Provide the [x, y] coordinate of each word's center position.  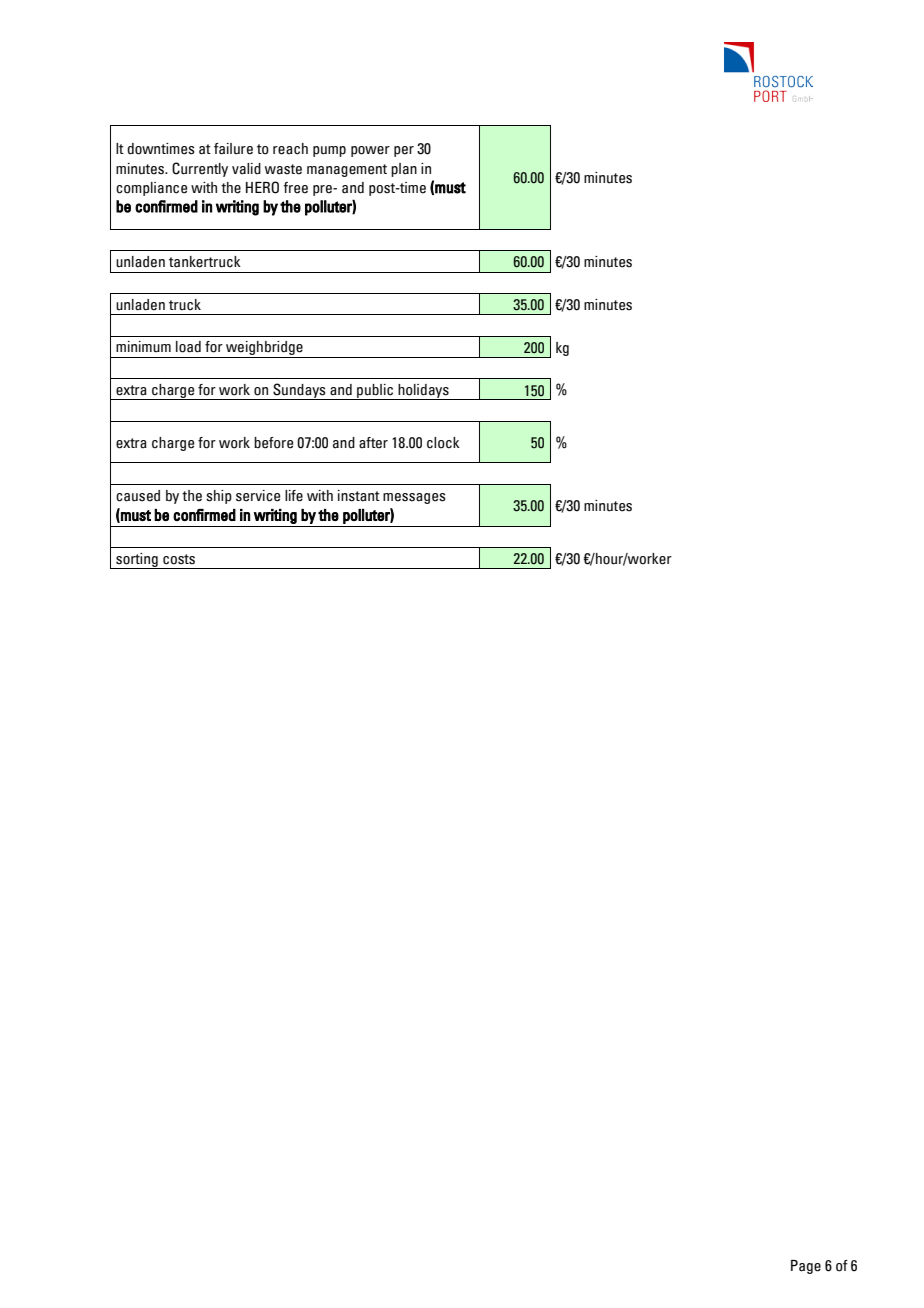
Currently [200, 169]
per [404, 151]
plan [404, 170]
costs [179, 559]
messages [414, 498]
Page [806, 1267]
